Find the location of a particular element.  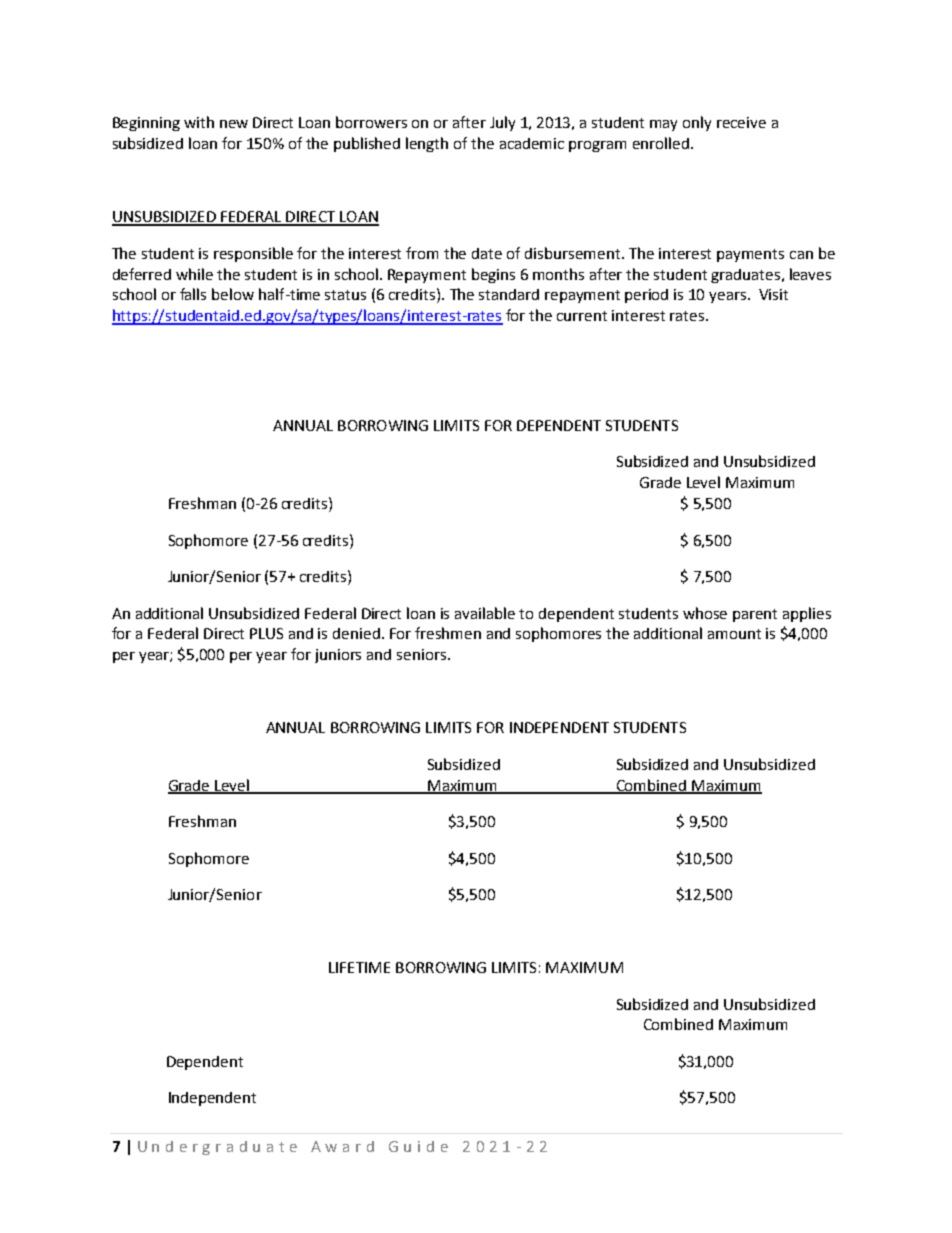

freshmen is located at coordinates (448, 633).
